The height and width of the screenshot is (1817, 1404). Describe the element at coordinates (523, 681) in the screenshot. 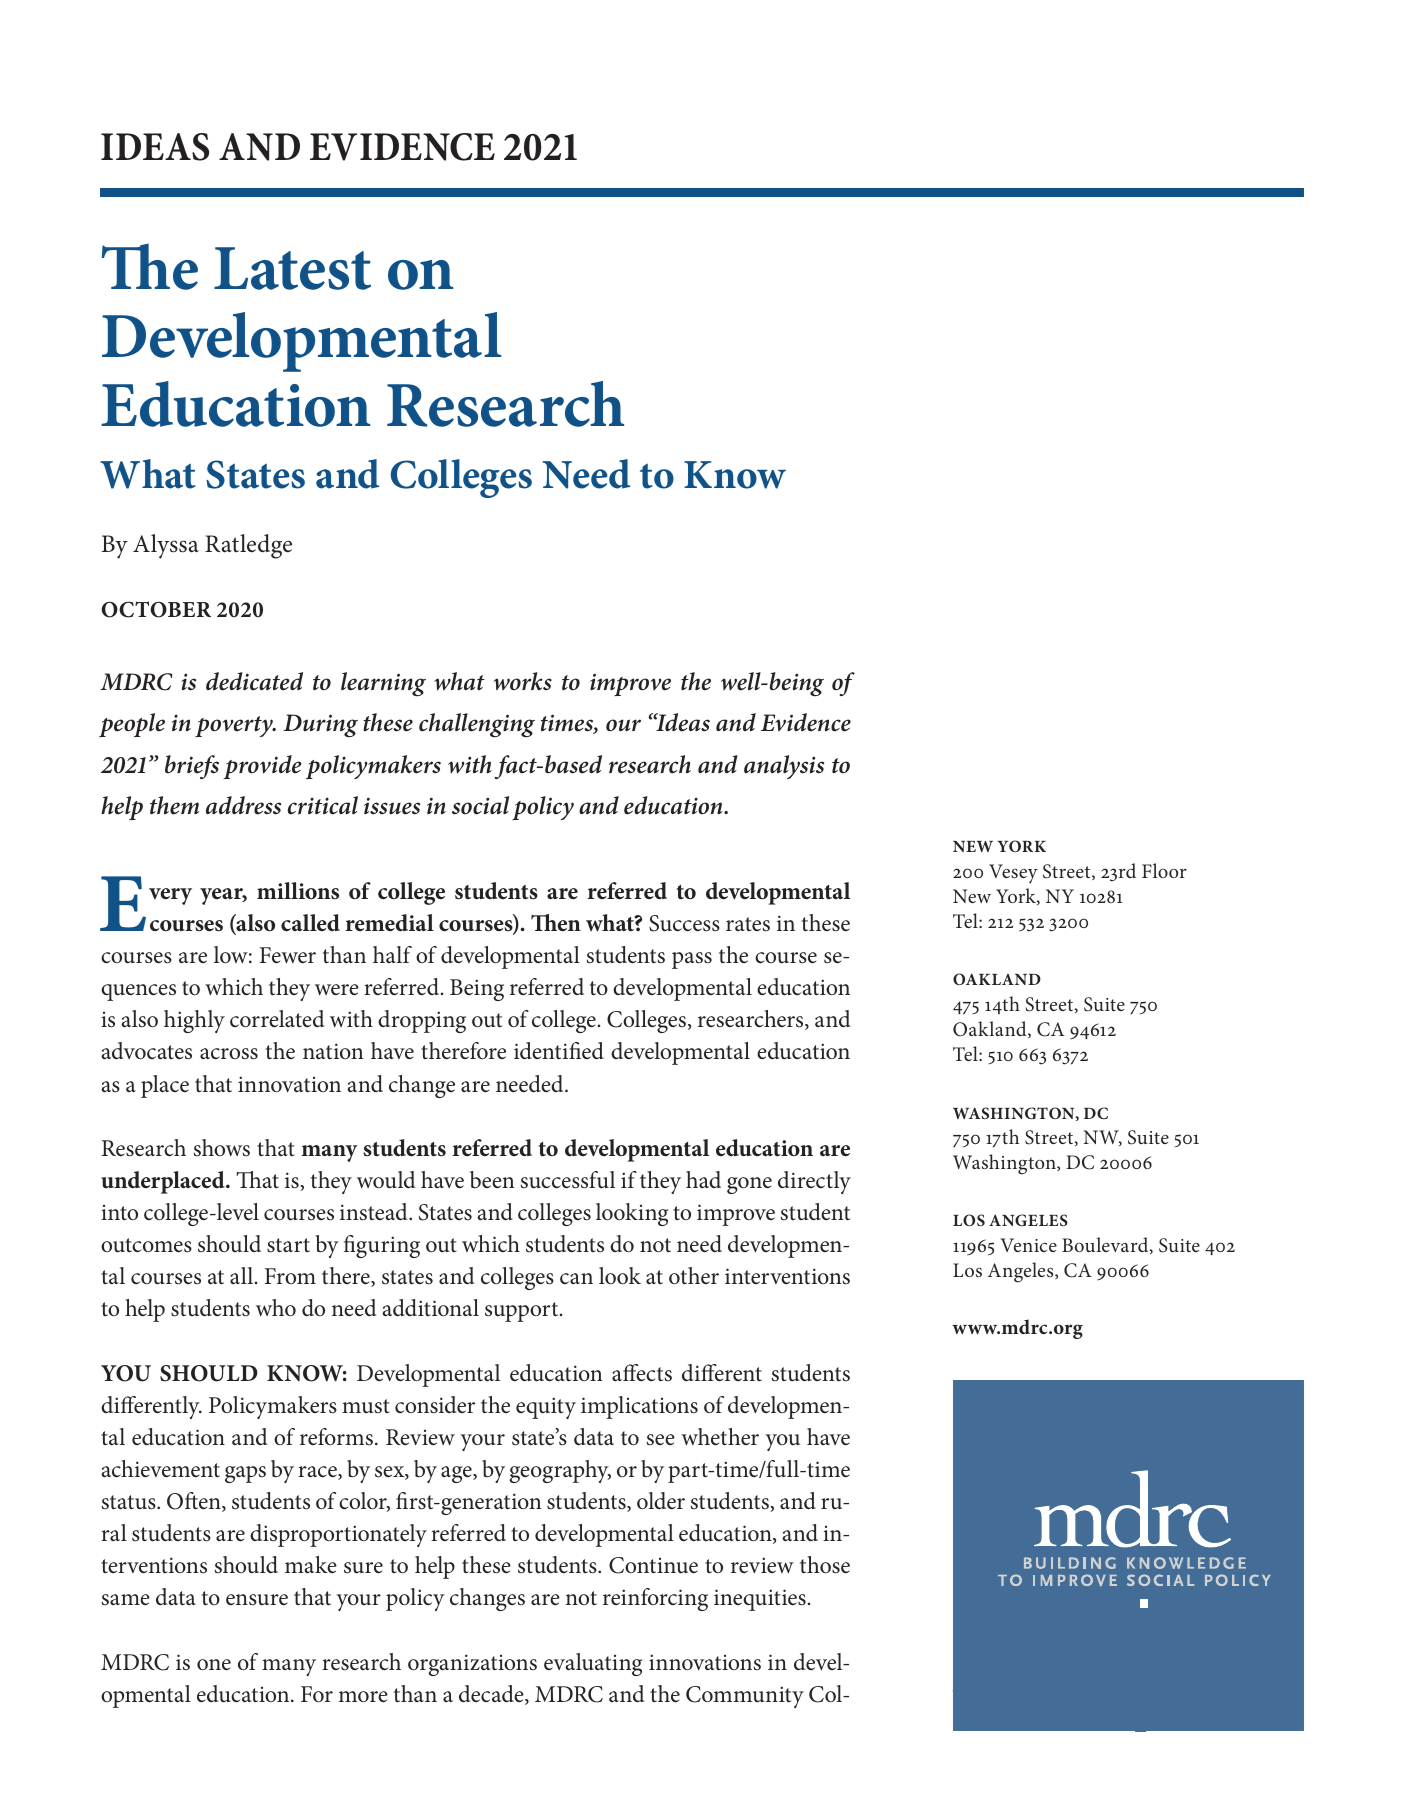

I see `works` at that location.
